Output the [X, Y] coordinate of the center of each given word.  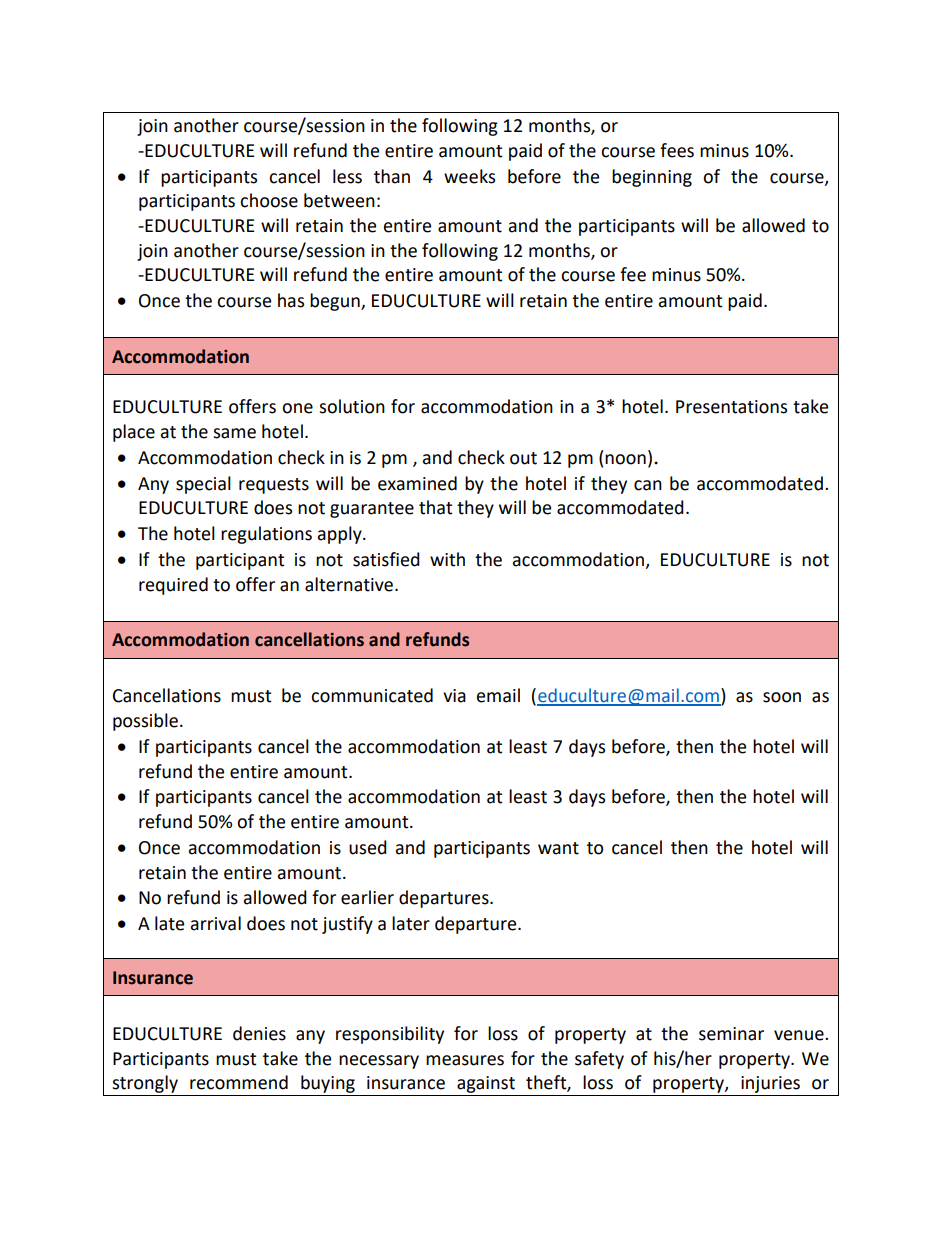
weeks [469, 176]
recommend [239, 1082]
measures [465, 1060]
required [173, 586]
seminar [731, 1034]
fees [677, 150]
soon [782, 697]
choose [269, 200]
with [447, 559]
